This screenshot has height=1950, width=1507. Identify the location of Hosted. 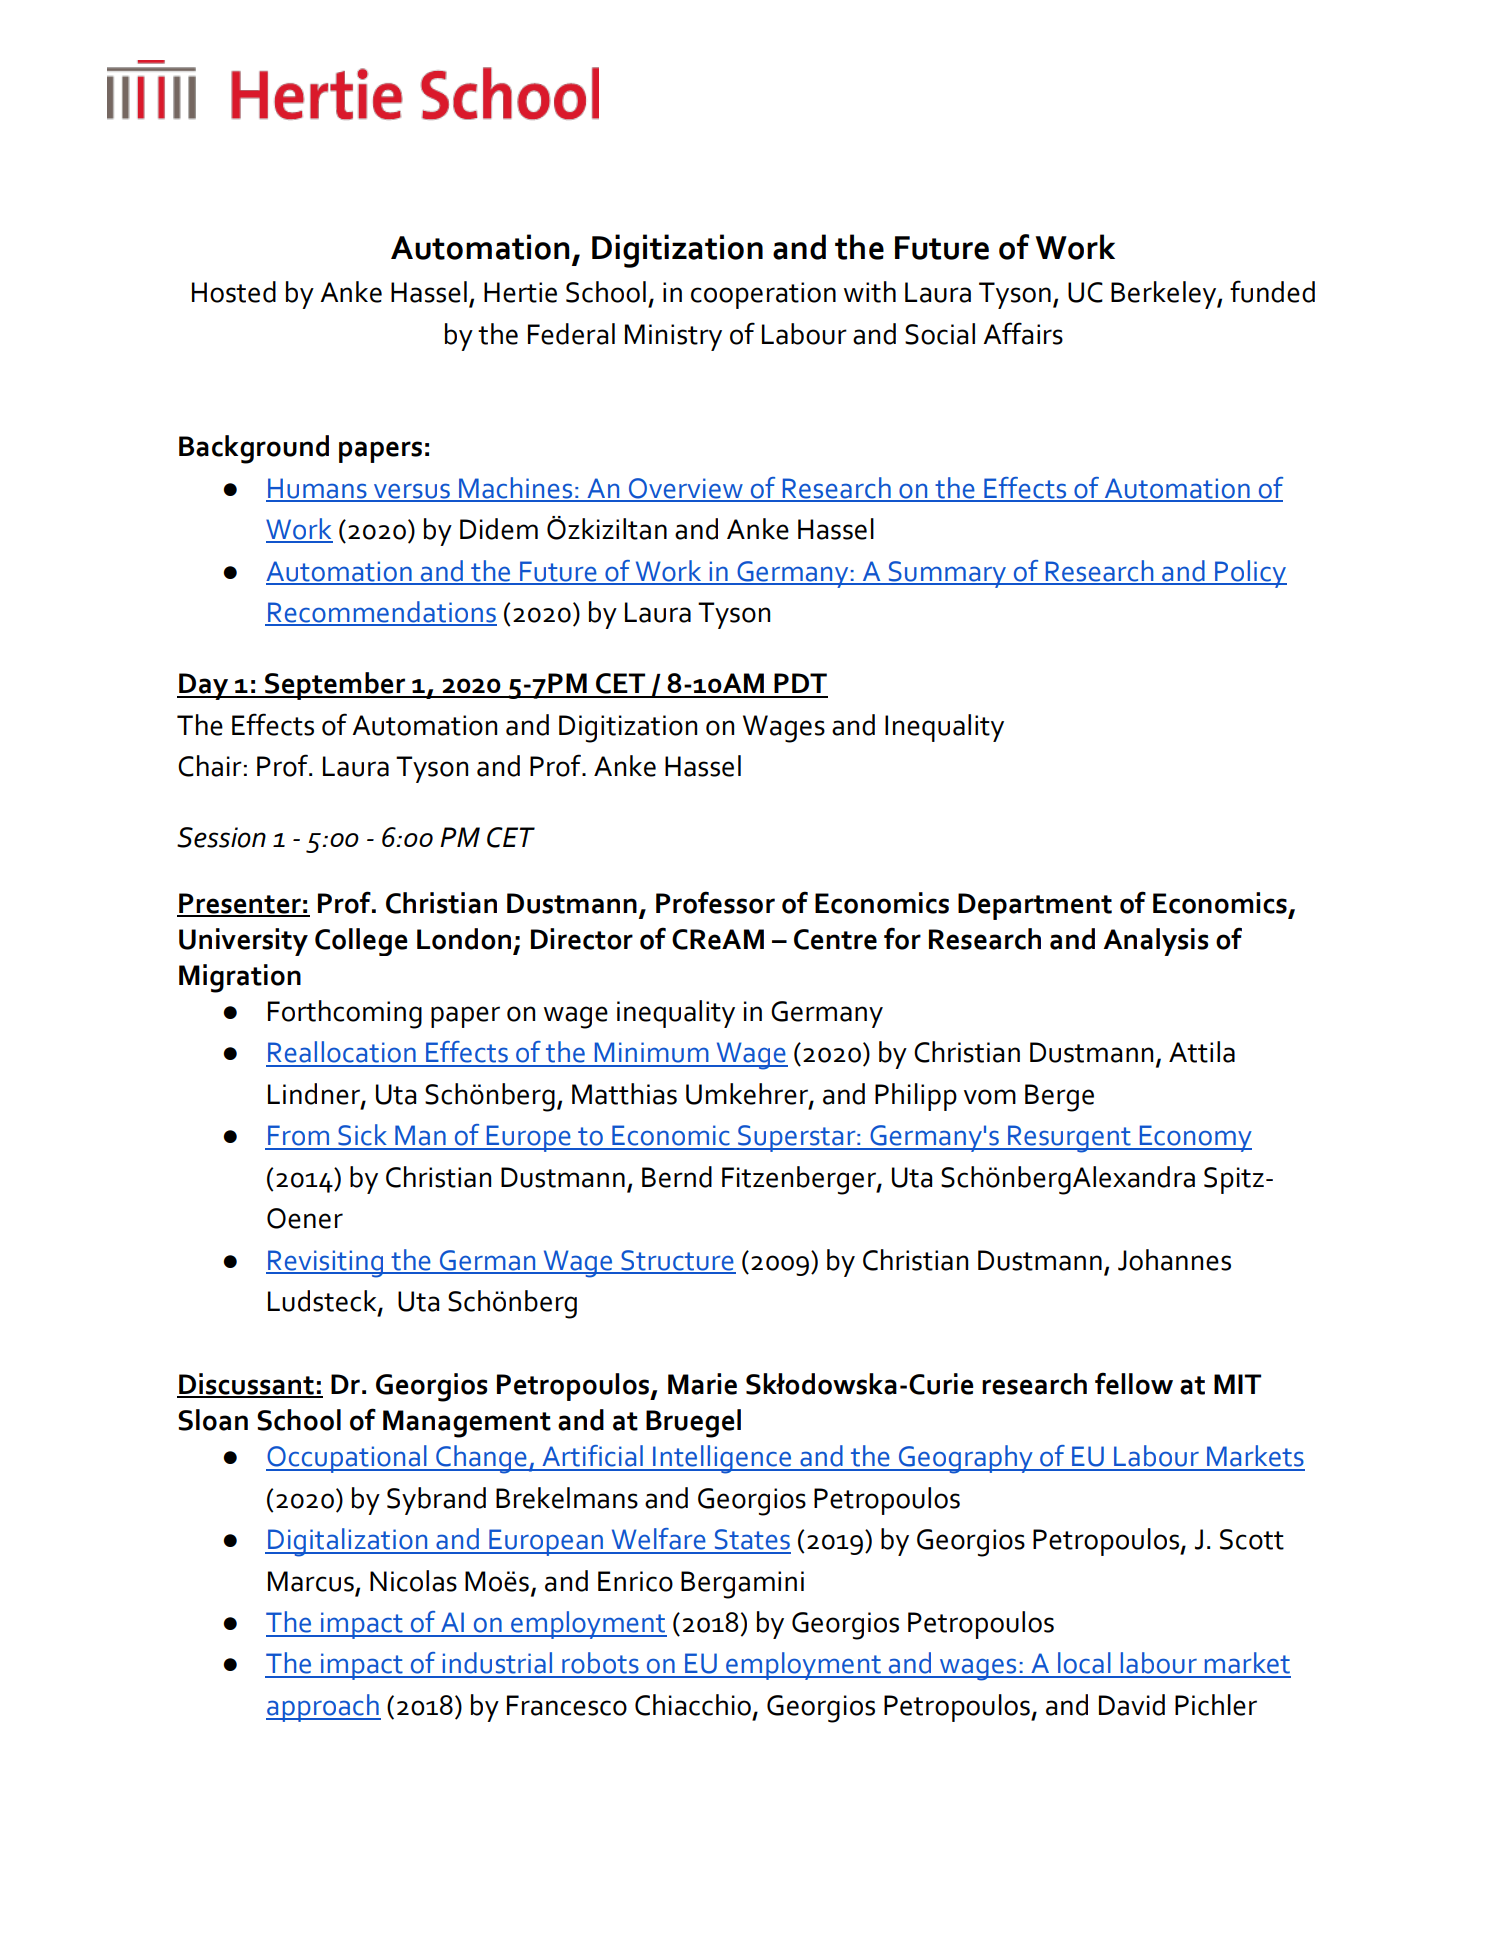
(234, 292).
